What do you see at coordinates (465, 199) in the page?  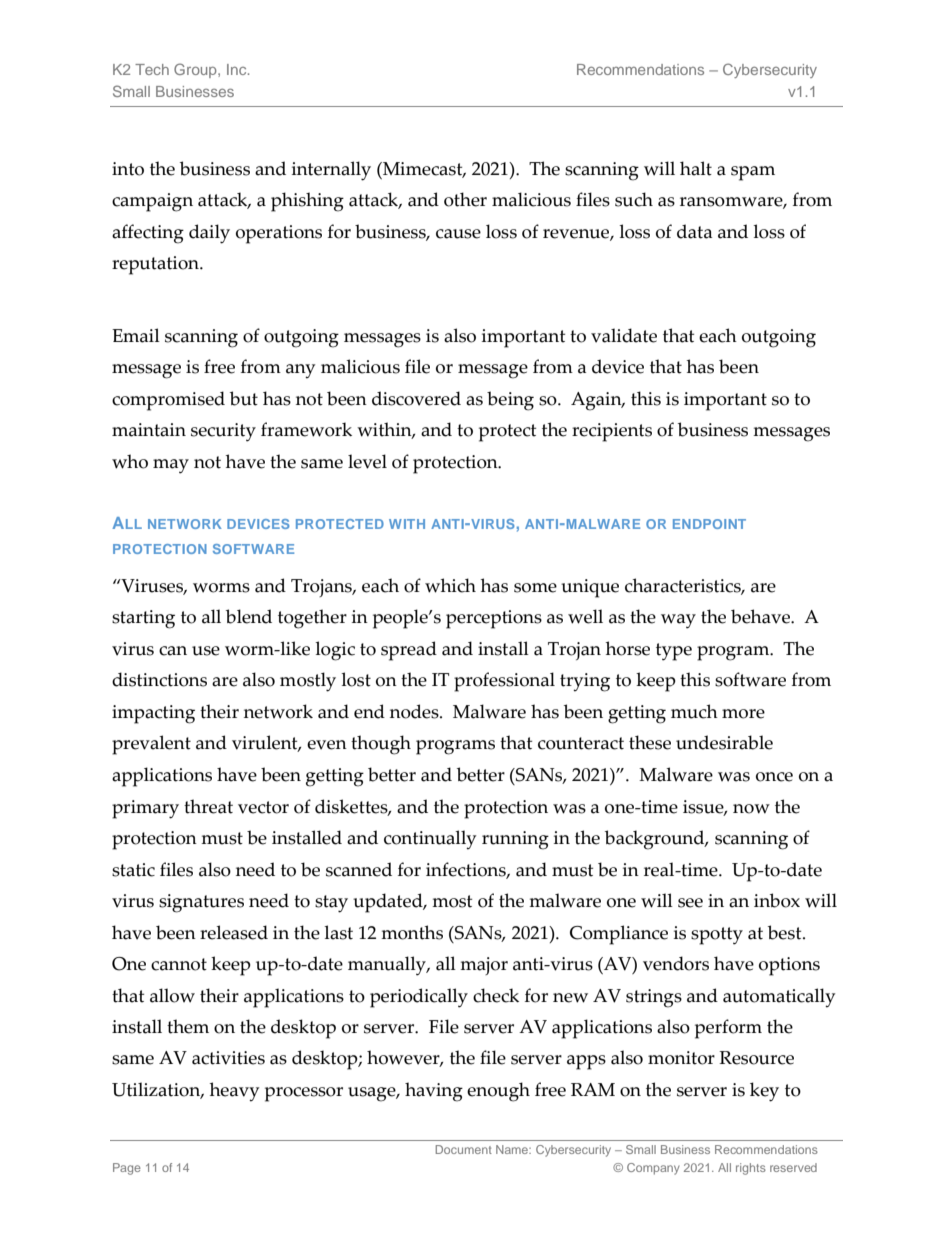 I see `other` at bounding box center [465, 199].
